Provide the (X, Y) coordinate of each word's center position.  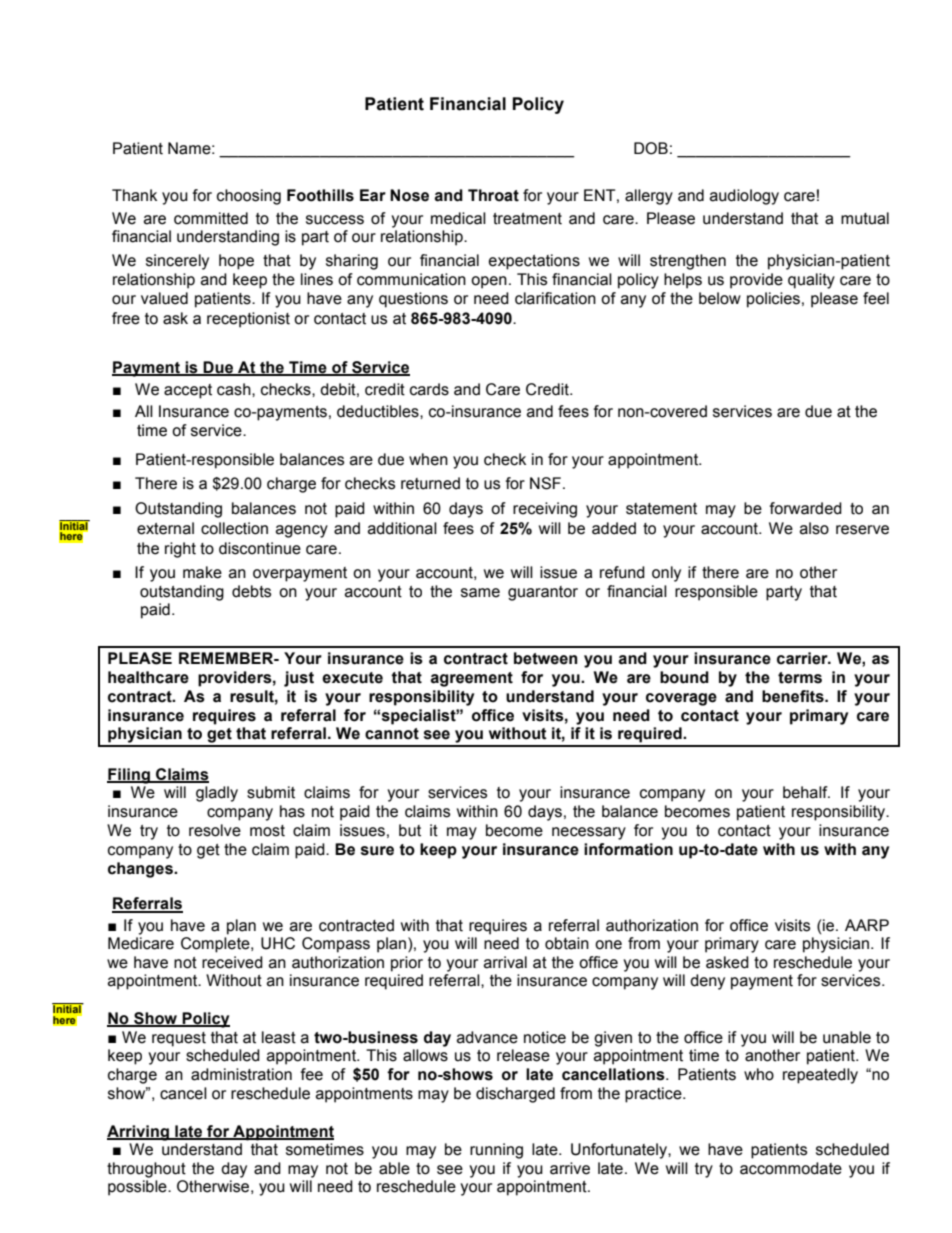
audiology (744, 197)
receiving (545, 510)
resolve (215, 830)
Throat (493, 195)
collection (234, 528)
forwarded (805, 508)
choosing (249, 197)
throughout (146, 1170)
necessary (589, 833)
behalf (806, 792)
